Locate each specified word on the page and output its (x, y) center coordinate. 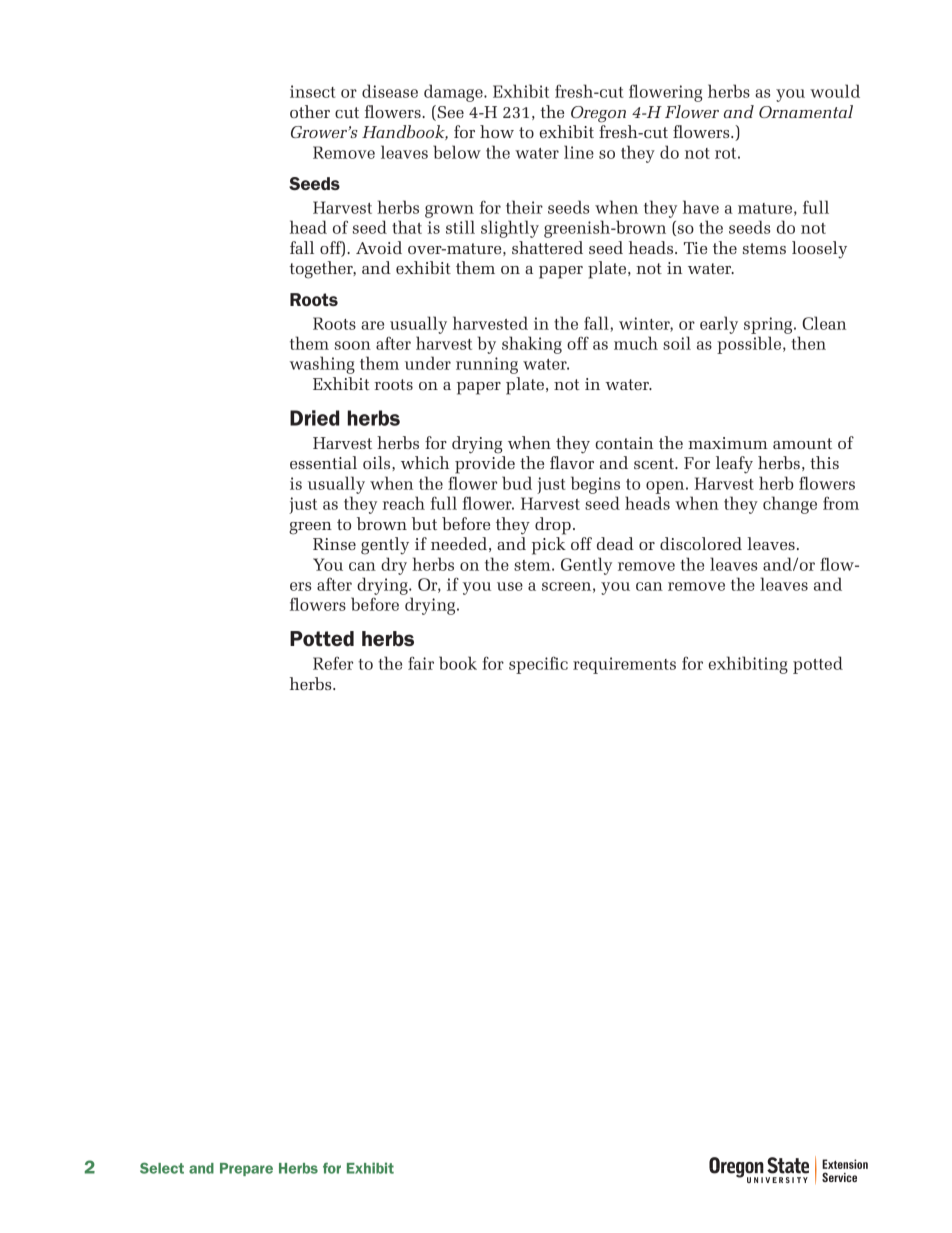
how (497, 131)
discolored (701, 543)
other (310, 111)
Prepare (246, 1169)
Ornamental (806, 111)
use (510, 586)
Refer (333, 663)
